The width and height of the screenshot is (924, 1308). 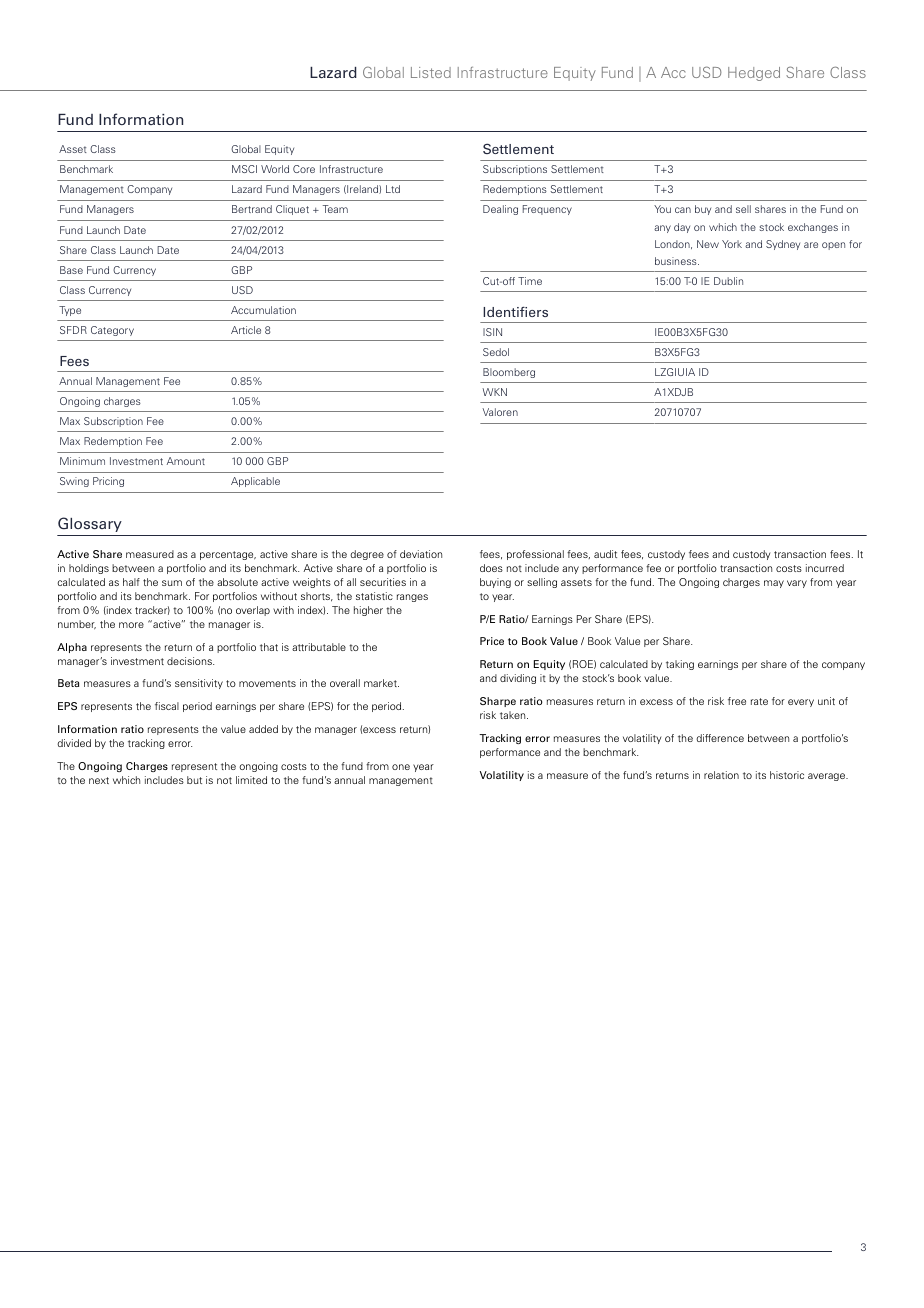 What do you see at coordinates (275, 169) in the screenshot?
I see `World` at bounding box center [275, 169].
